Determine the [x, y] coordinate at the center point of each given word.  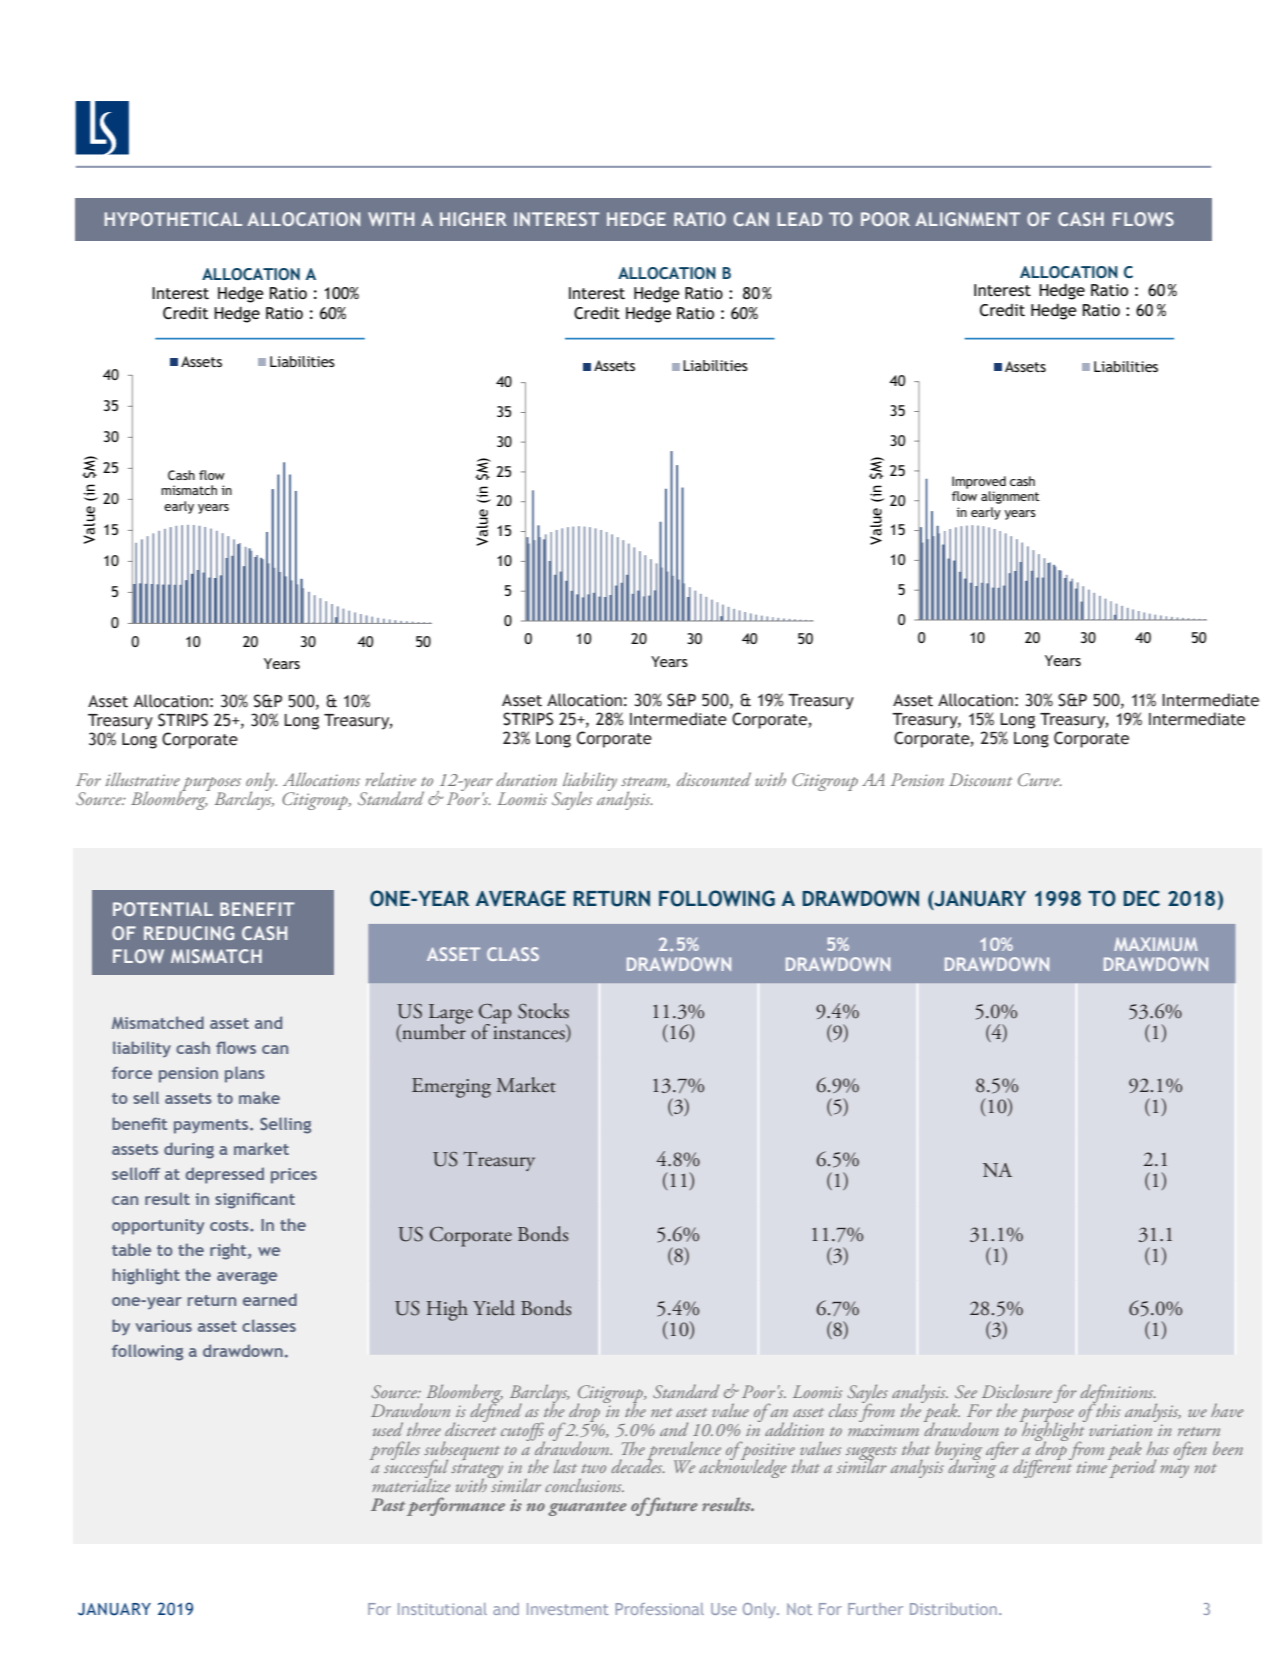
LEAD [800, 219]
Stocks [543, 1011]
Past [388, 1504]
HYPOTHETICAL [173, 219]
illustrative [142, 779]
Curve [1040, 779]
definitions [1118, 1394]
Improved [979, 482]
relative [390, 779]
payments [212, 1126]
